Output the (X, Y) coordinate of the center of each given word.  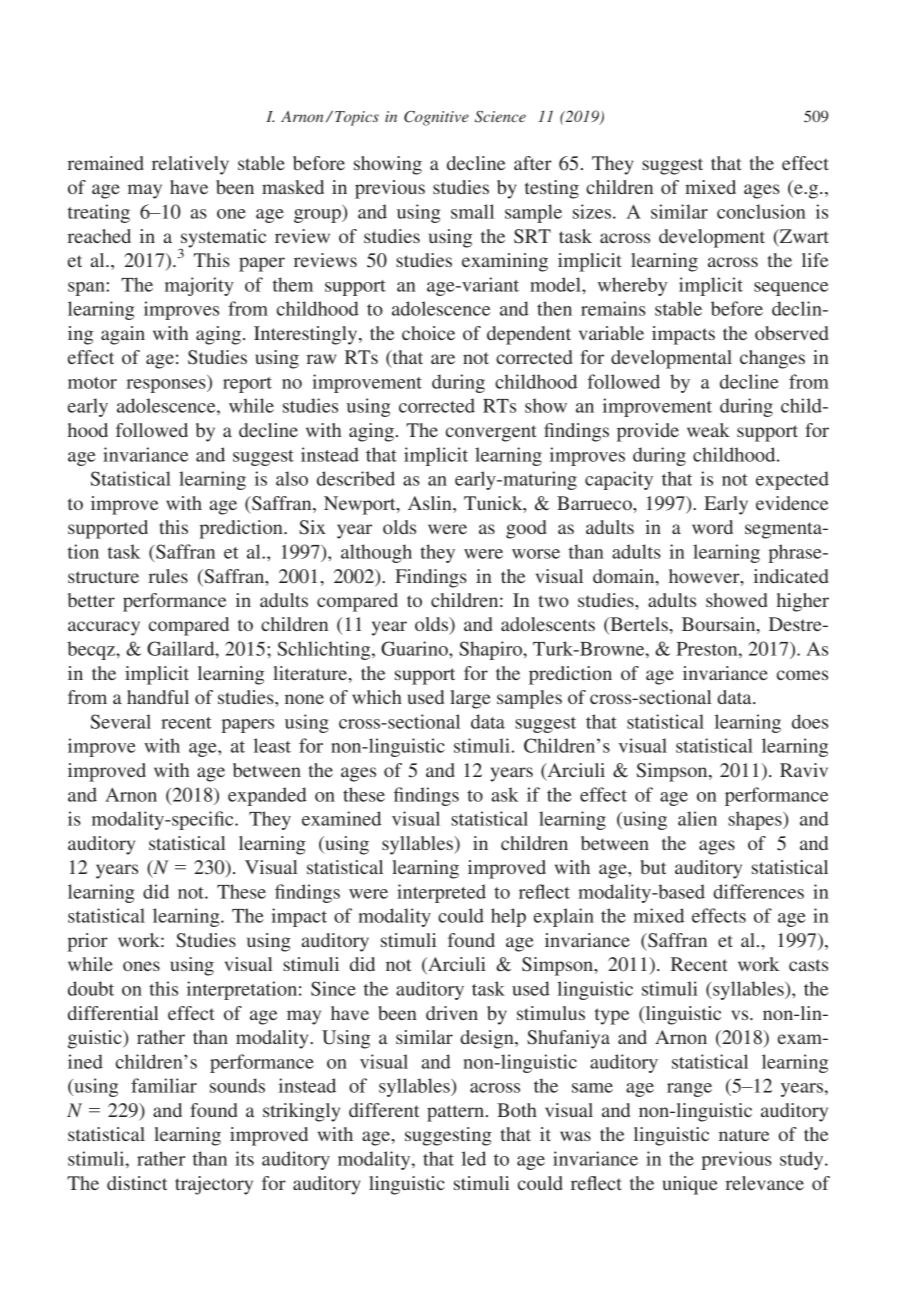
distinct (137, 1183)
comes (802, 675)
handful (158, 697)
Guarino (415, 648)
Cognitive (436, 118)
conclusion (761, 211)
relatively (190, 165)
